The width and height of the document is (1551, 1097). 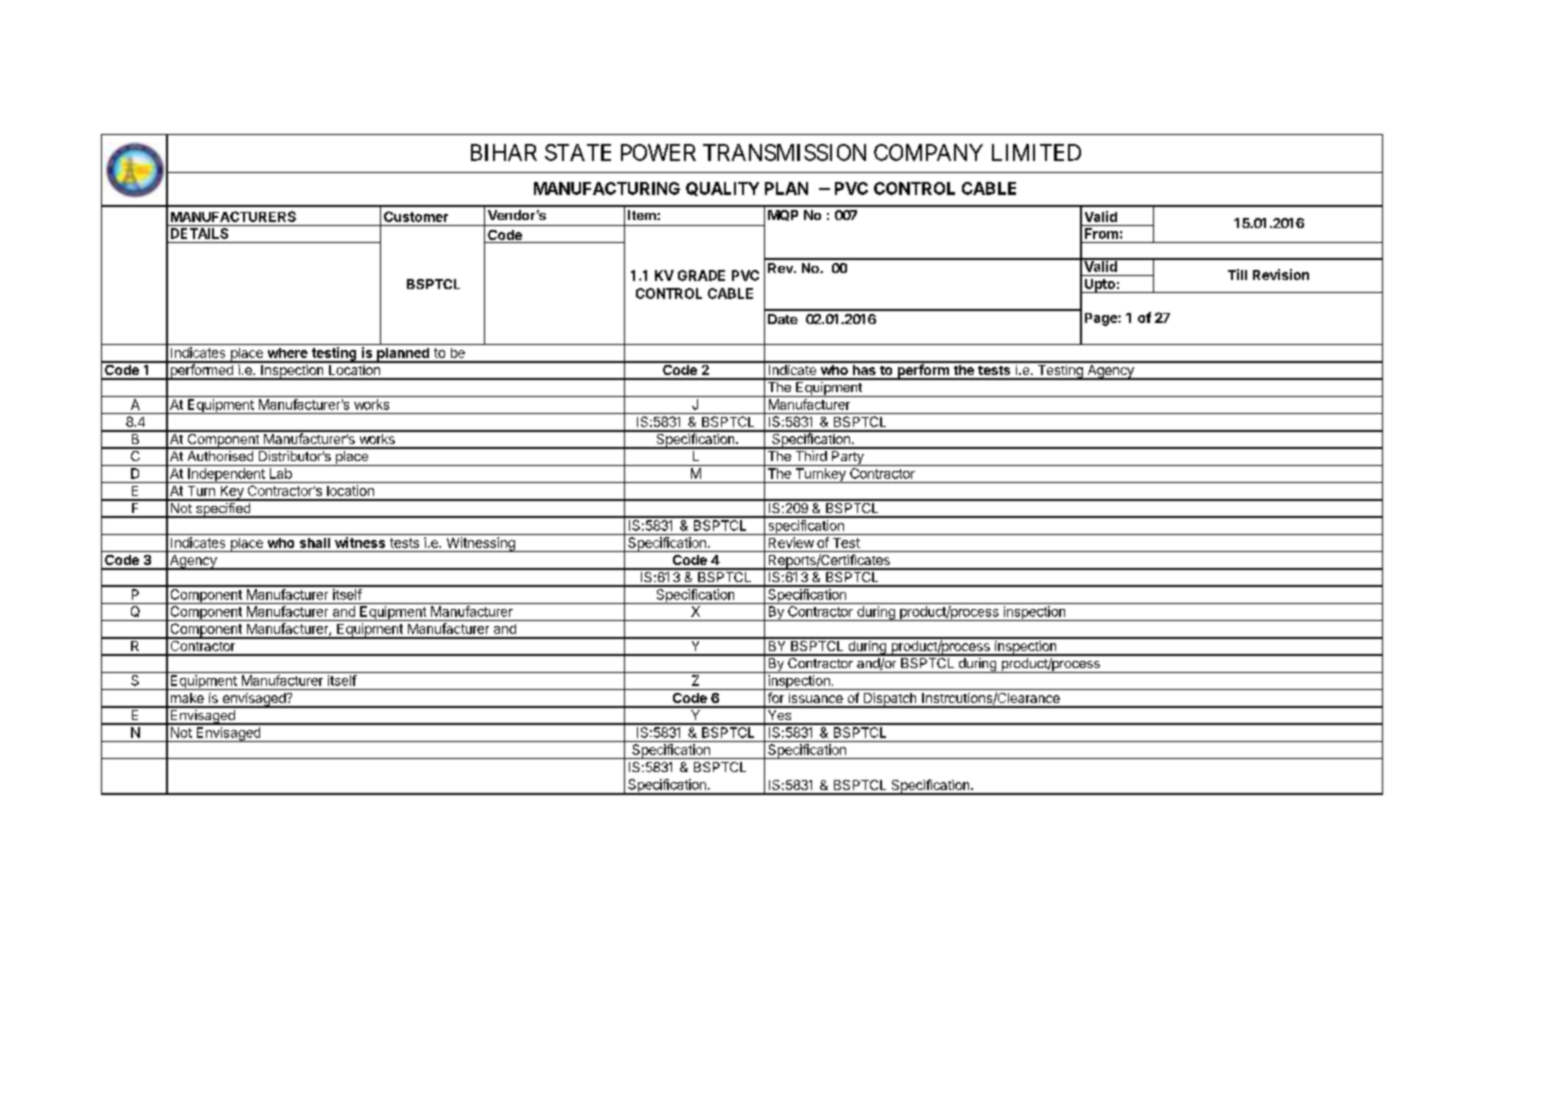 What do you see at coordinates (607, 188) in the document?
I see `MANUFACTURING` at bounding box center [607, 188].
